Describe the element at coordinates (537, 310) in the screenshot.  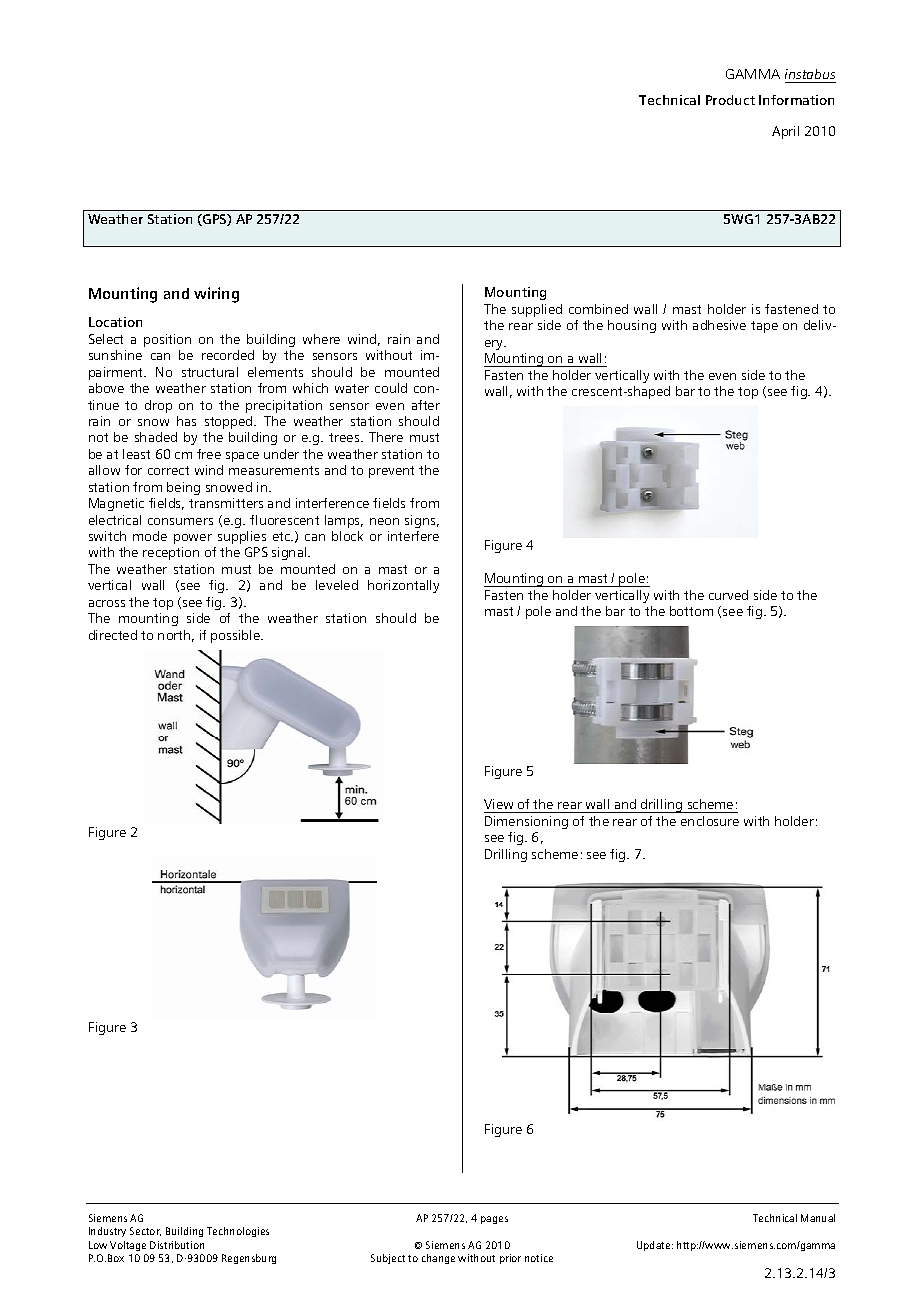
I see `supplied` at that location.
